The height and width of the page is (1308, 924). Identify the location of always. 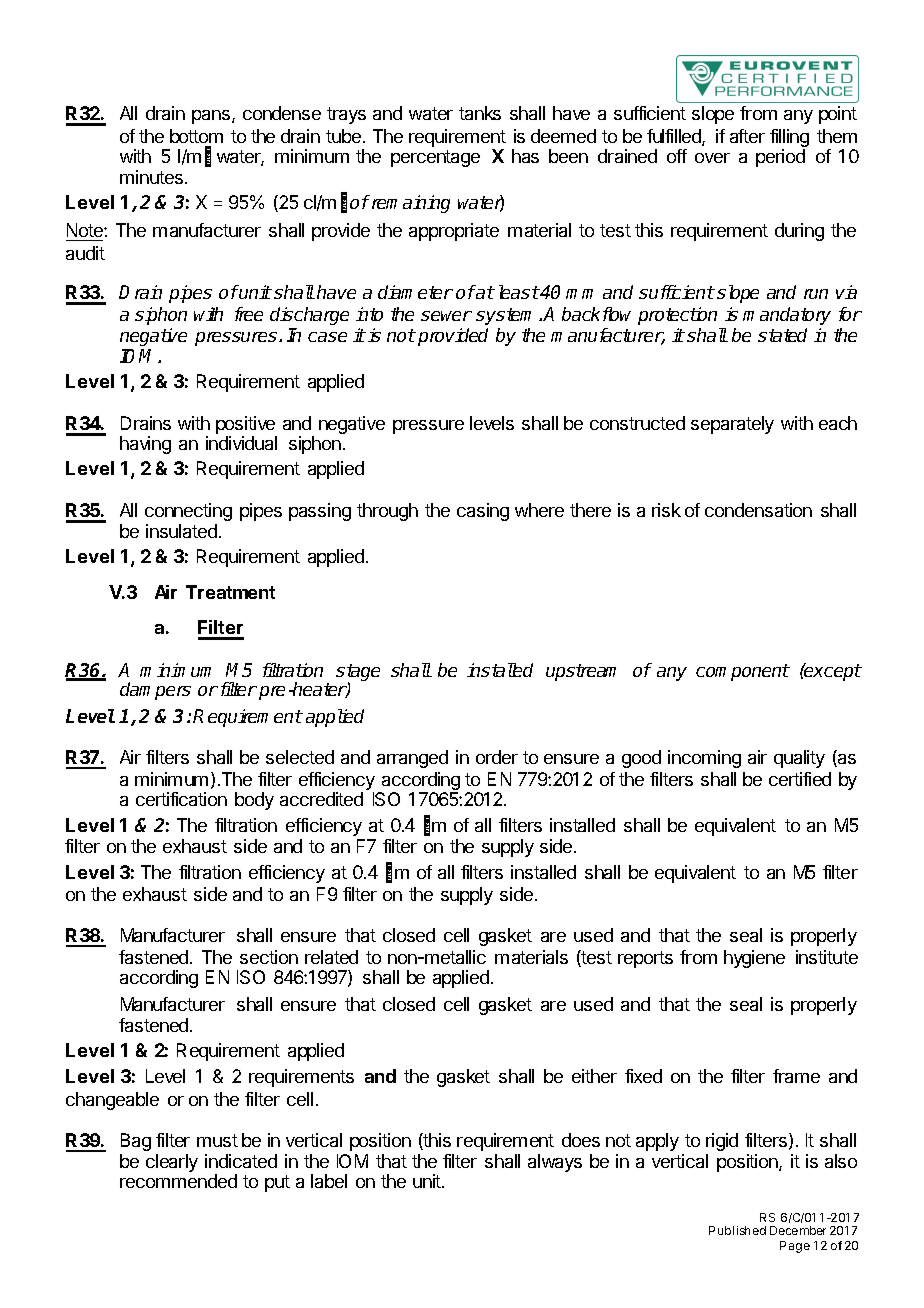
(555, 1163).
